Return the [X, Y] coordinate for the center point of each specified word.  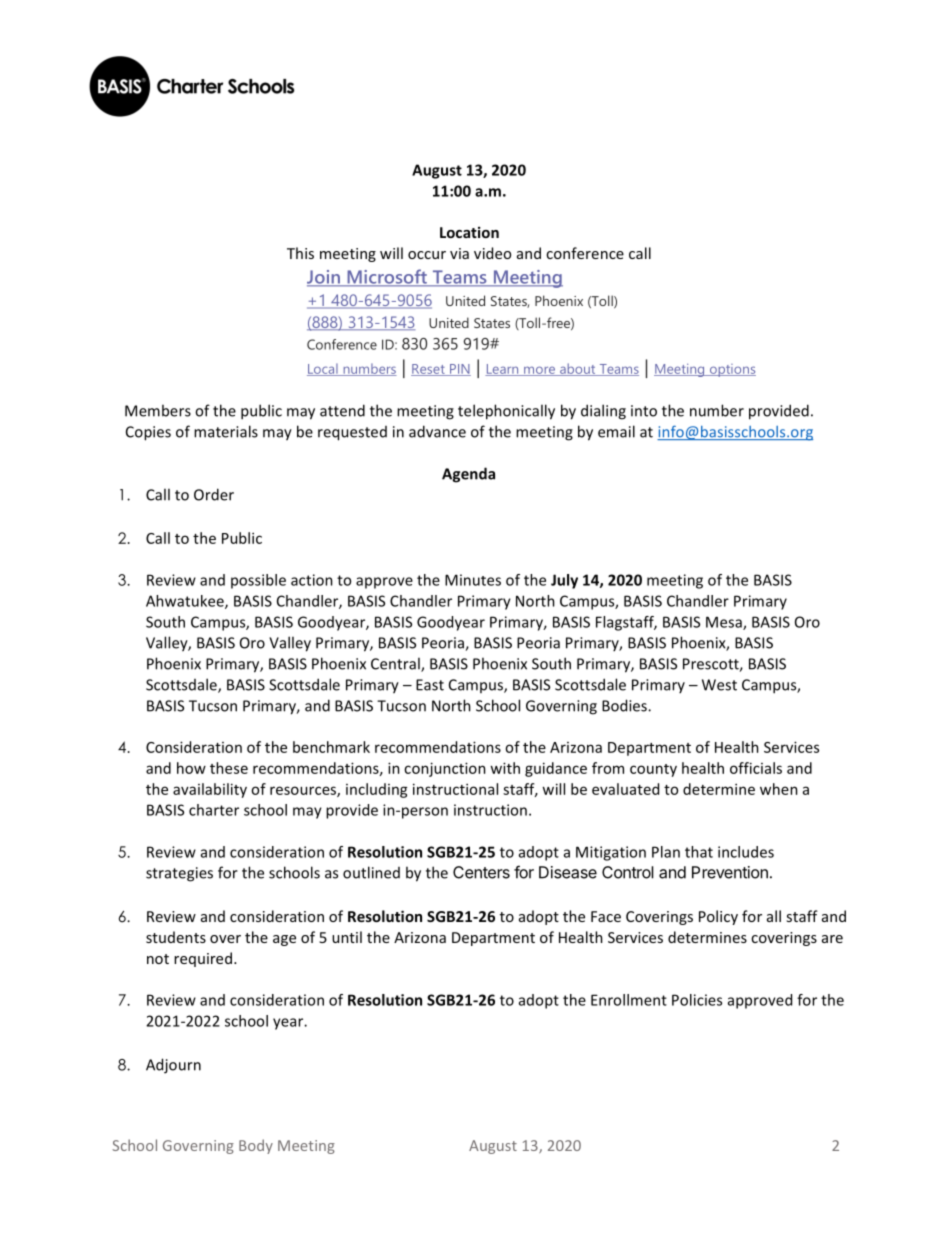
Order [214, 494]
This [300, 253]
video [492, 253]
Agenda [468, 475]
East [430, 685]
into [644, 411]
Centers [481, 872]
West [719, 685]
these [229, 768]
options [731, 370]
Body [256, 1146]
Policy [718, 917]
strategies [179, 874]
